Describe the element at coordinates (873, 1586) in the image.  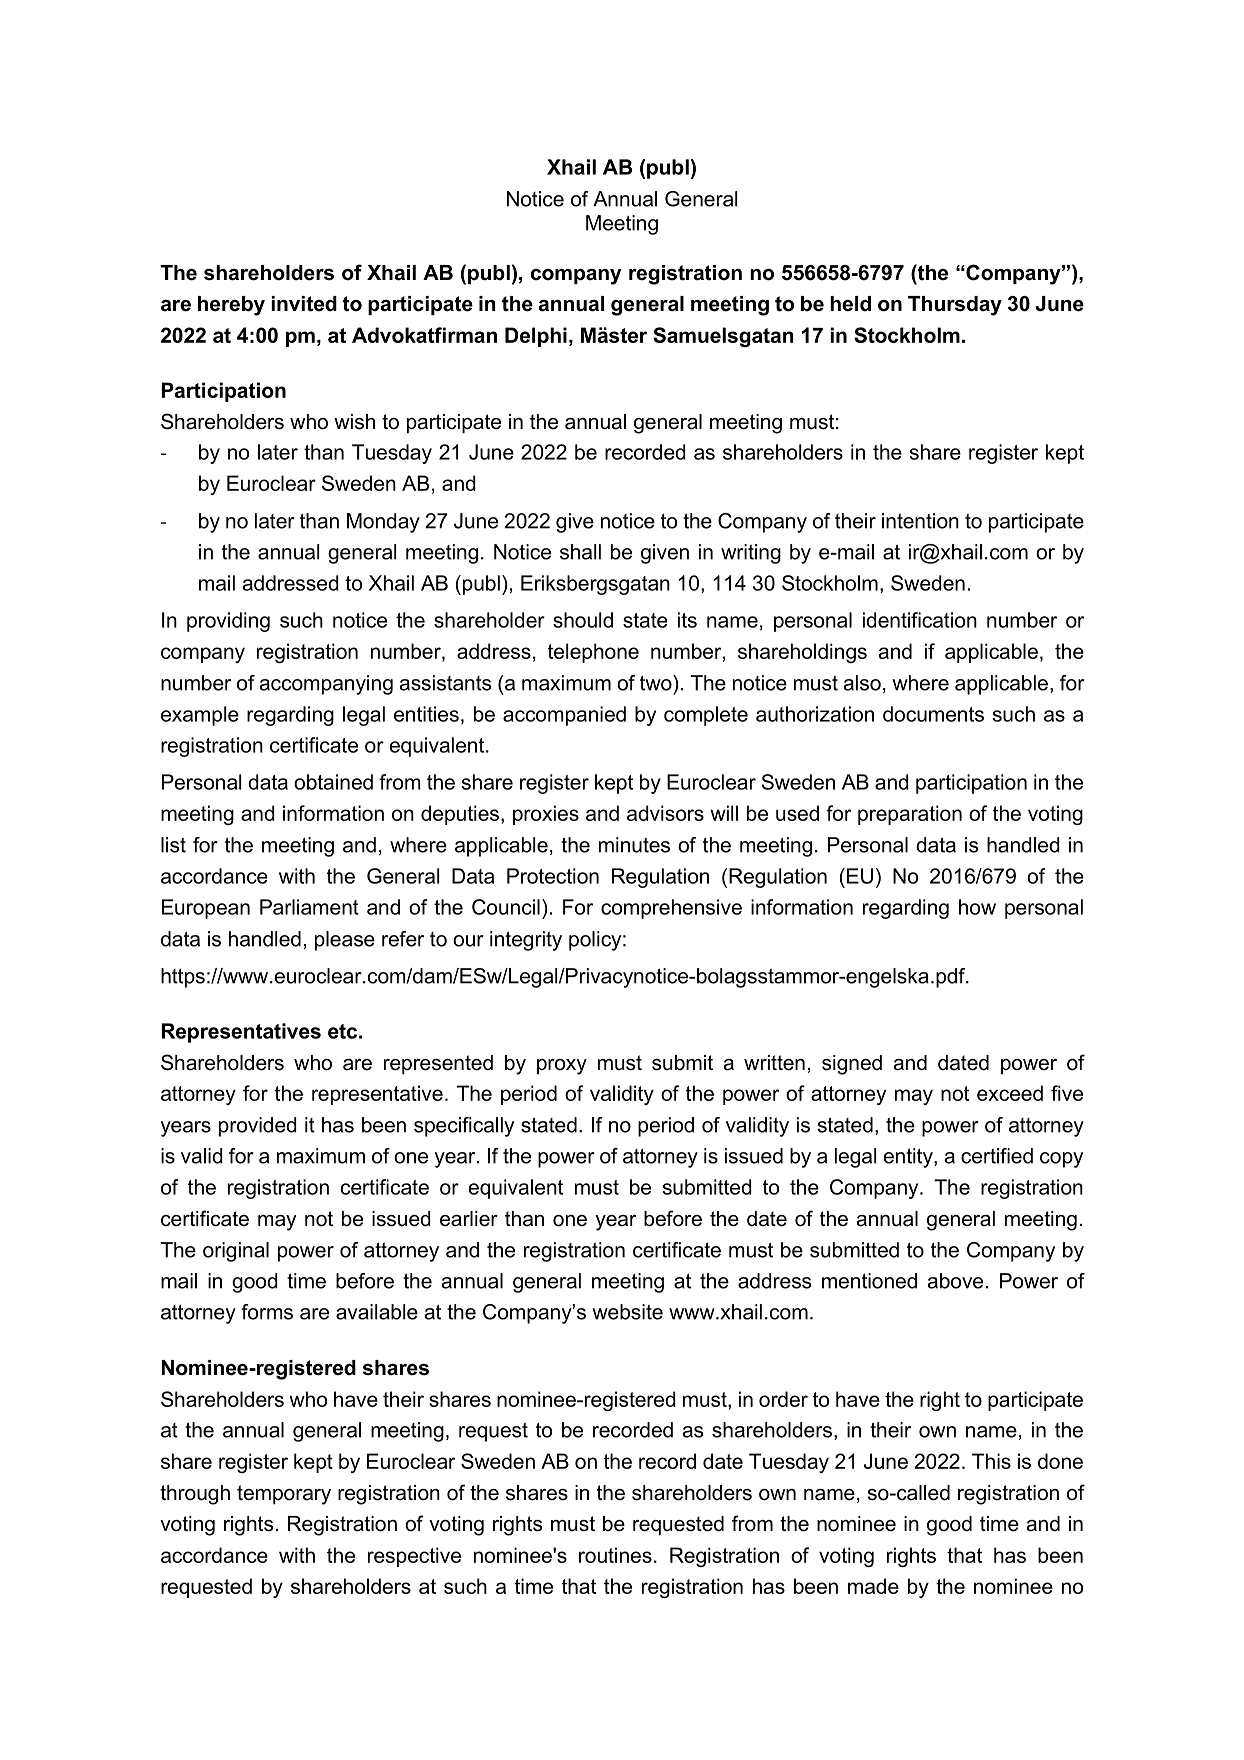
I see `made` at that location.
